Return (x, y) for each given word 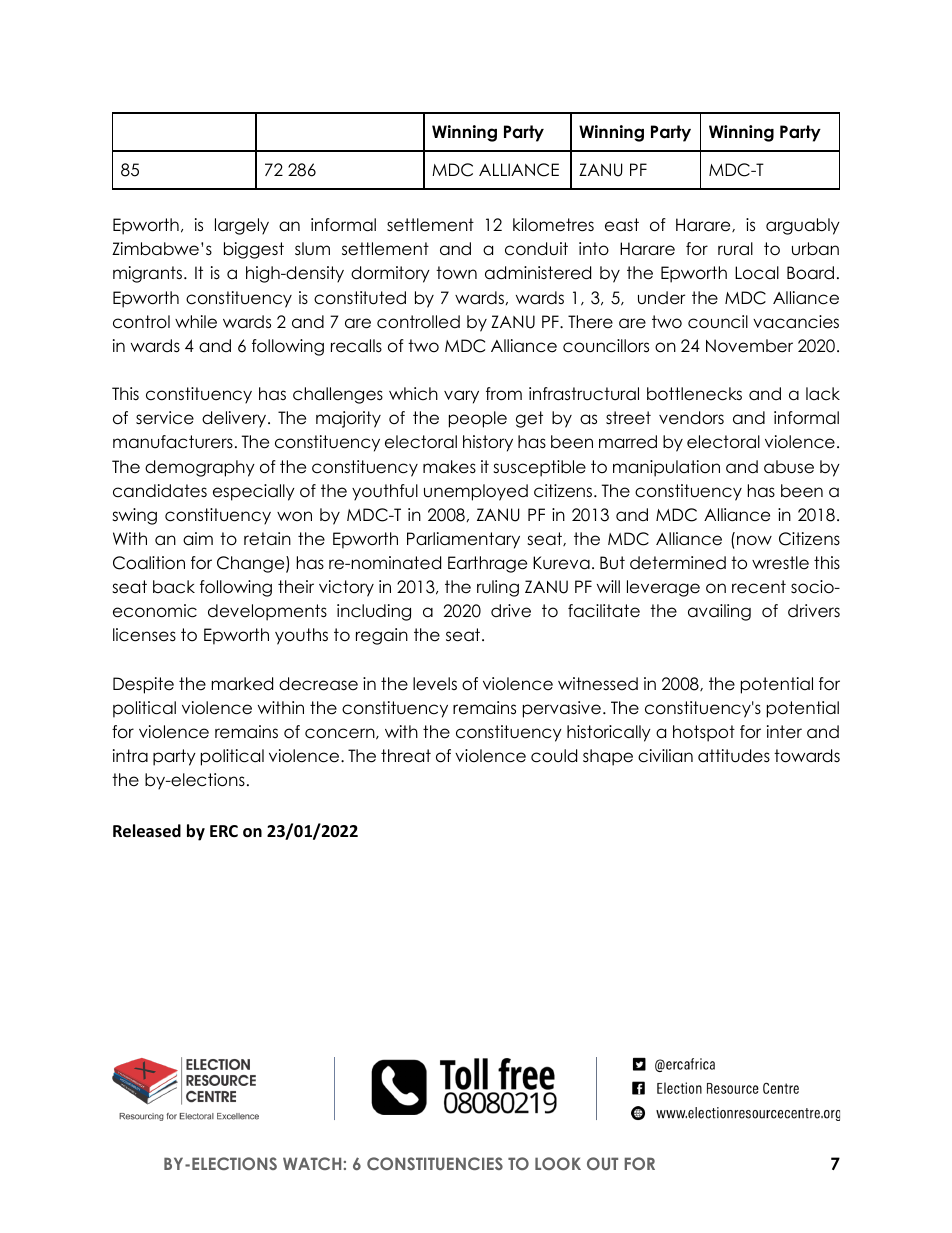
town (456, 273)
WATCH (312, 1163)
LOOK (558, 1163)
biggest (254, 250)
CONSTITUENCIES (435, 1163)
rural (735, 248)
